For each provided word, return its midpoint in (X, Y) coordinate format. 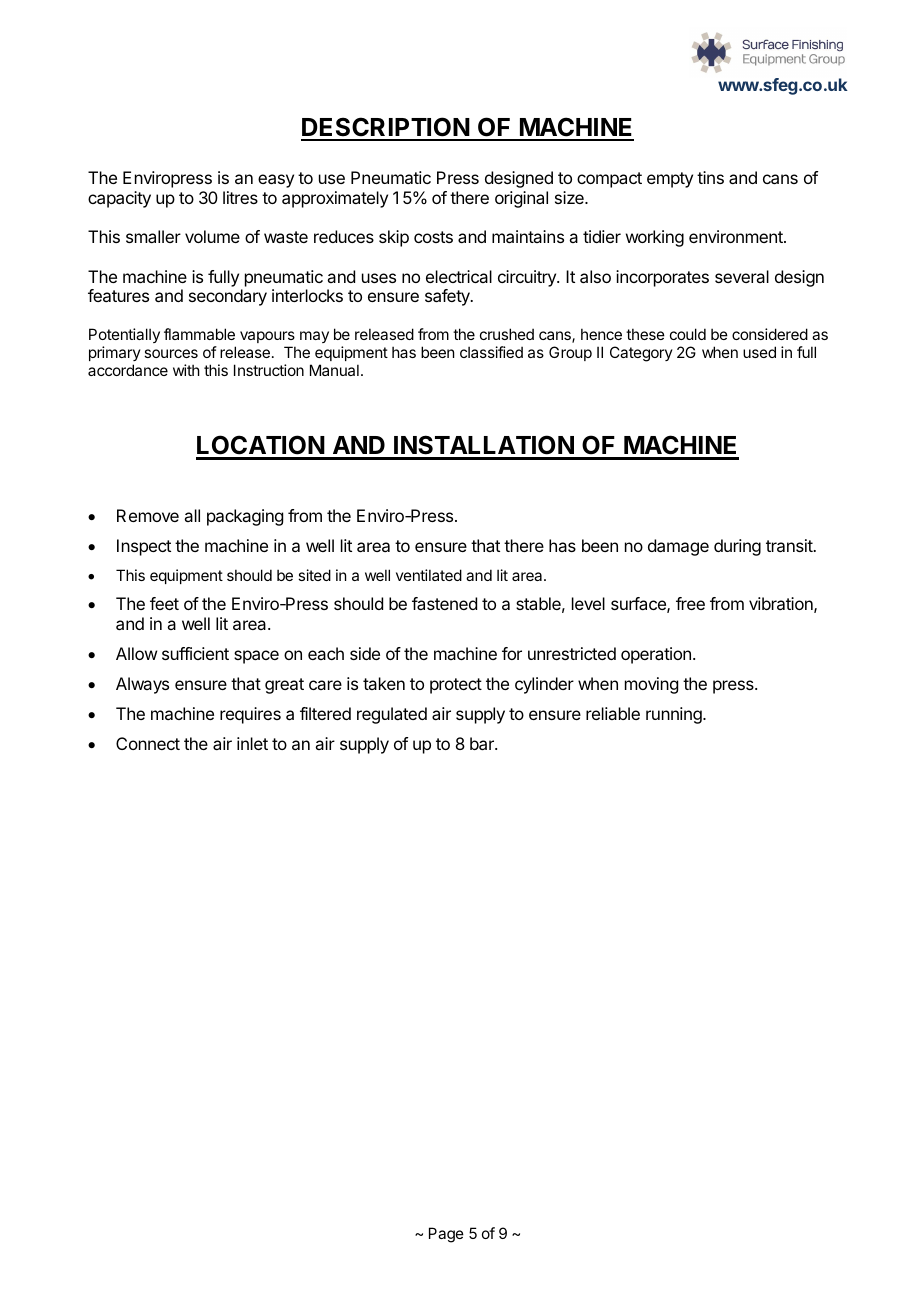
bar (483, 743)
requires (250, 715)
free (690, 603)
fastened (444, 603)
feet (164, 603)
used (759, 352)
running (675, 715)
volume (212, 236)
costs (433, 237)
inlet (252, 743)
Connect (148, 743)
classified (491, 352)
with (186, 370)
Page (446, 1235)
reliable (613, 713)
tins (710, 177)
